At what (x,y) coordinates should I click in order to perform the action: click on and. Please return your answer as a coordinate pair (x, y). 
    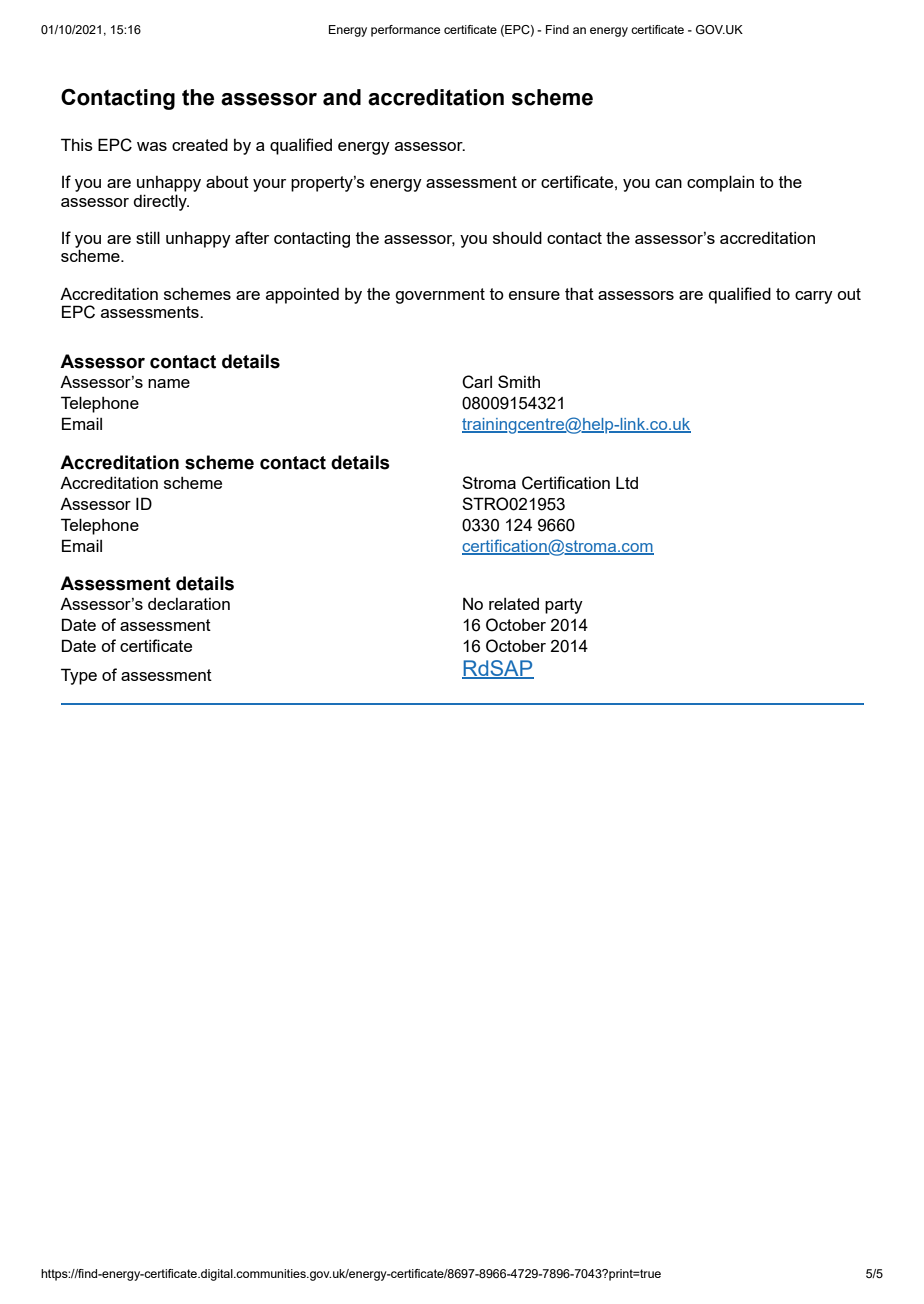
    Looking at the image, I should click on (342, 97).
